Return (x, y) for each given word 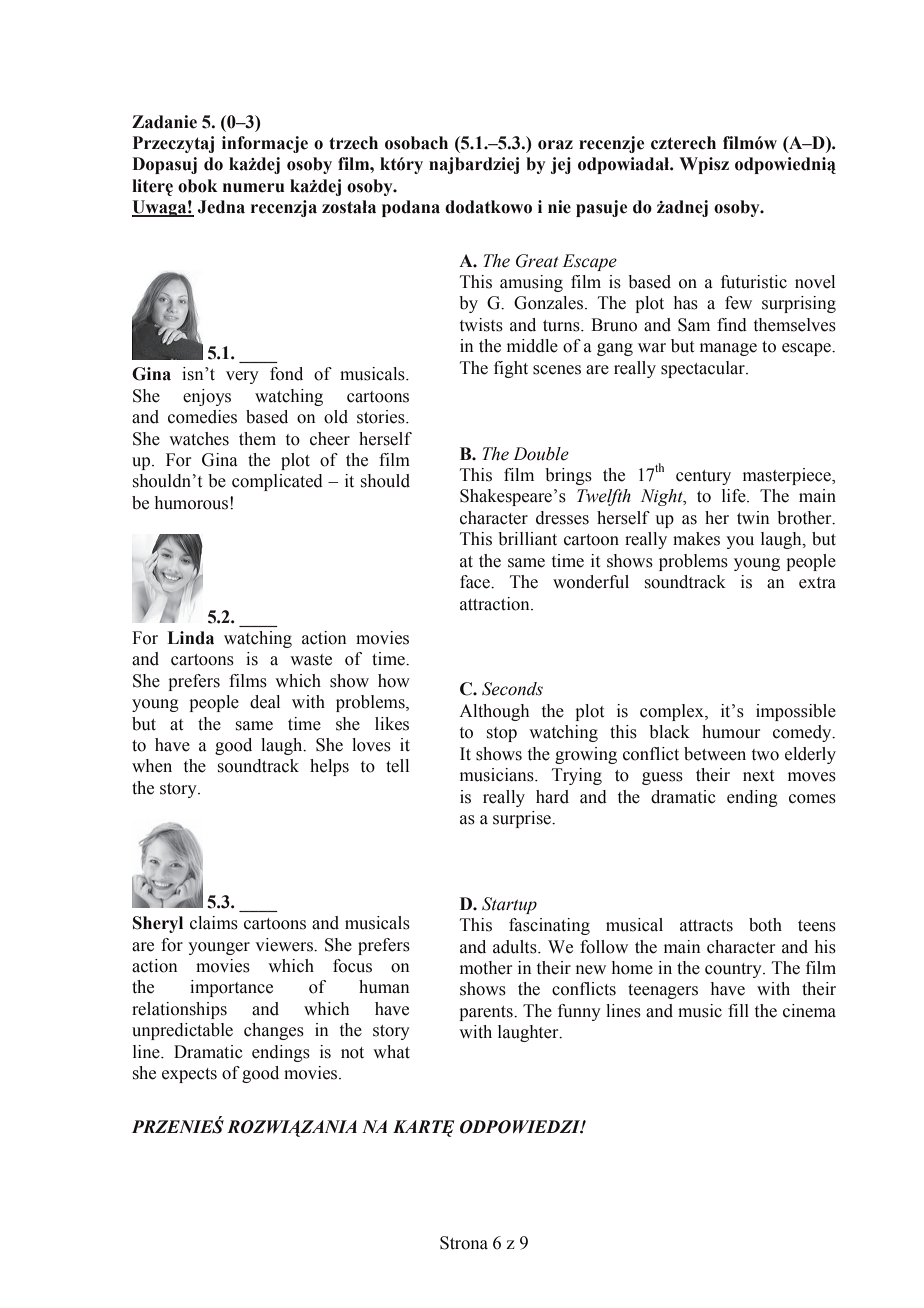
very (242, 377)
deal (265, 702)
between (715, 754)
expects (189, 1075)
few (738, 303)
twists (481, 325)
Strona (464, 1243)
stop (502, 734)
